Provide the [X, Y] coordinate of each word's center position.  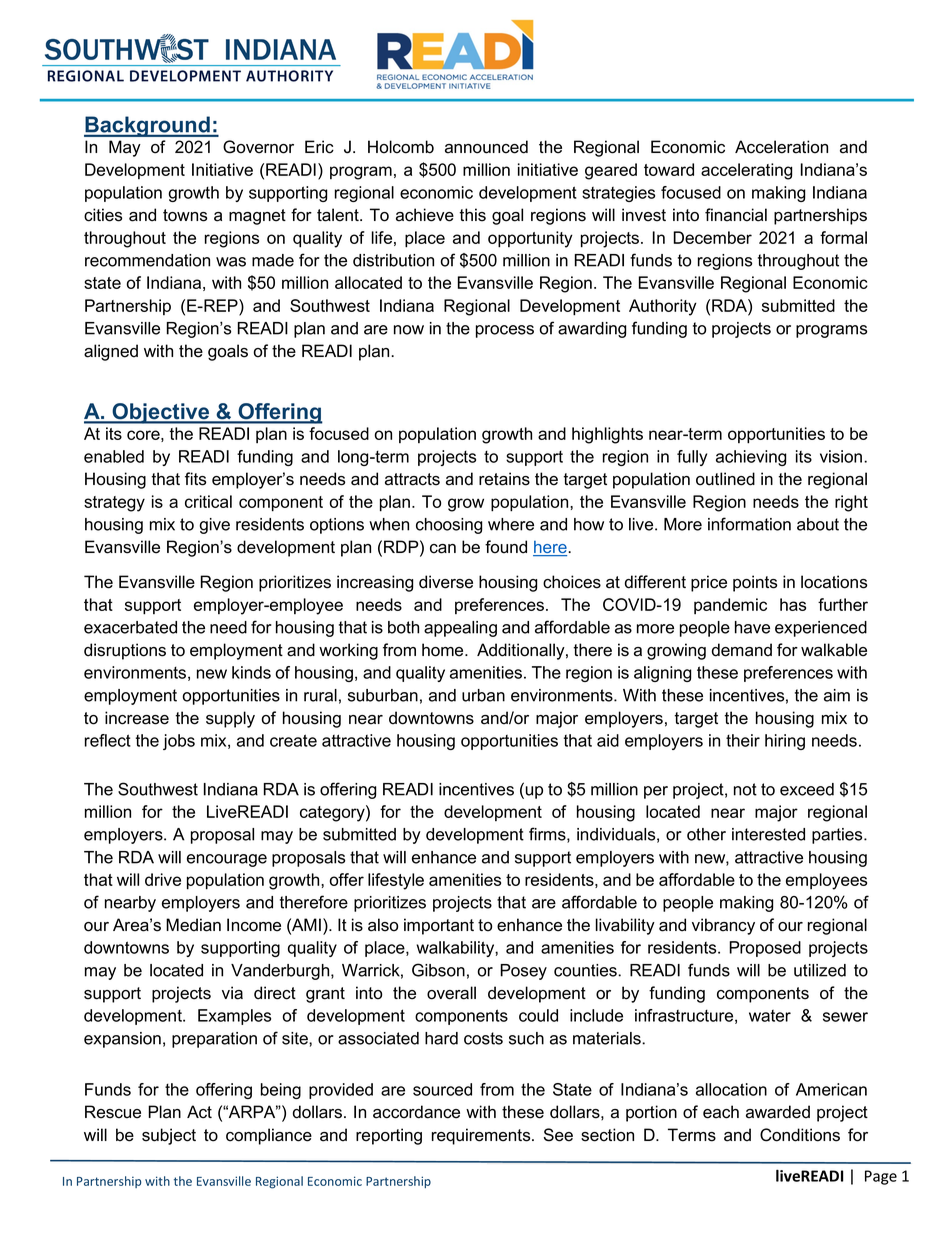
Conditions [800, 1135]
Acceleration [781, 147]
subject [169, 1136]
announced [486, 147]
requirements [482, 1136]
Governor [258, 147]
